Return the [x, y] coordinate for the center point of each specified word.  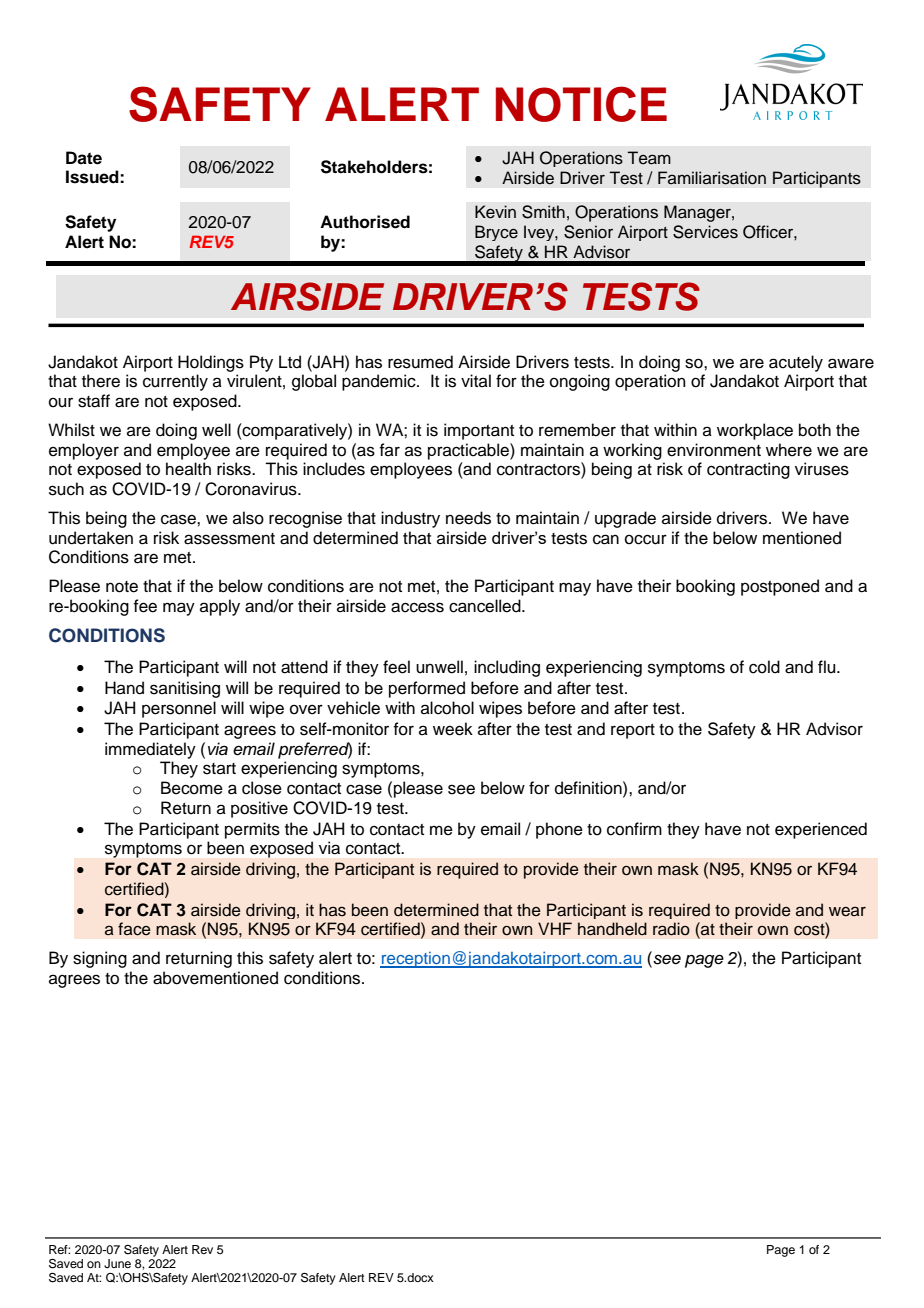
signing [100, 959]
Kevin [495, 212]
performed [427, 689]
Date [84, 158]
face [134, 929]
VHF [555, 928]
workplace [755, 431]
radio [671, 929]
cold [764, 667]
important [479, 431]
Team [649, 158]
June [117, 1264]
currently [175, 382]
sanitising [185, 689]
